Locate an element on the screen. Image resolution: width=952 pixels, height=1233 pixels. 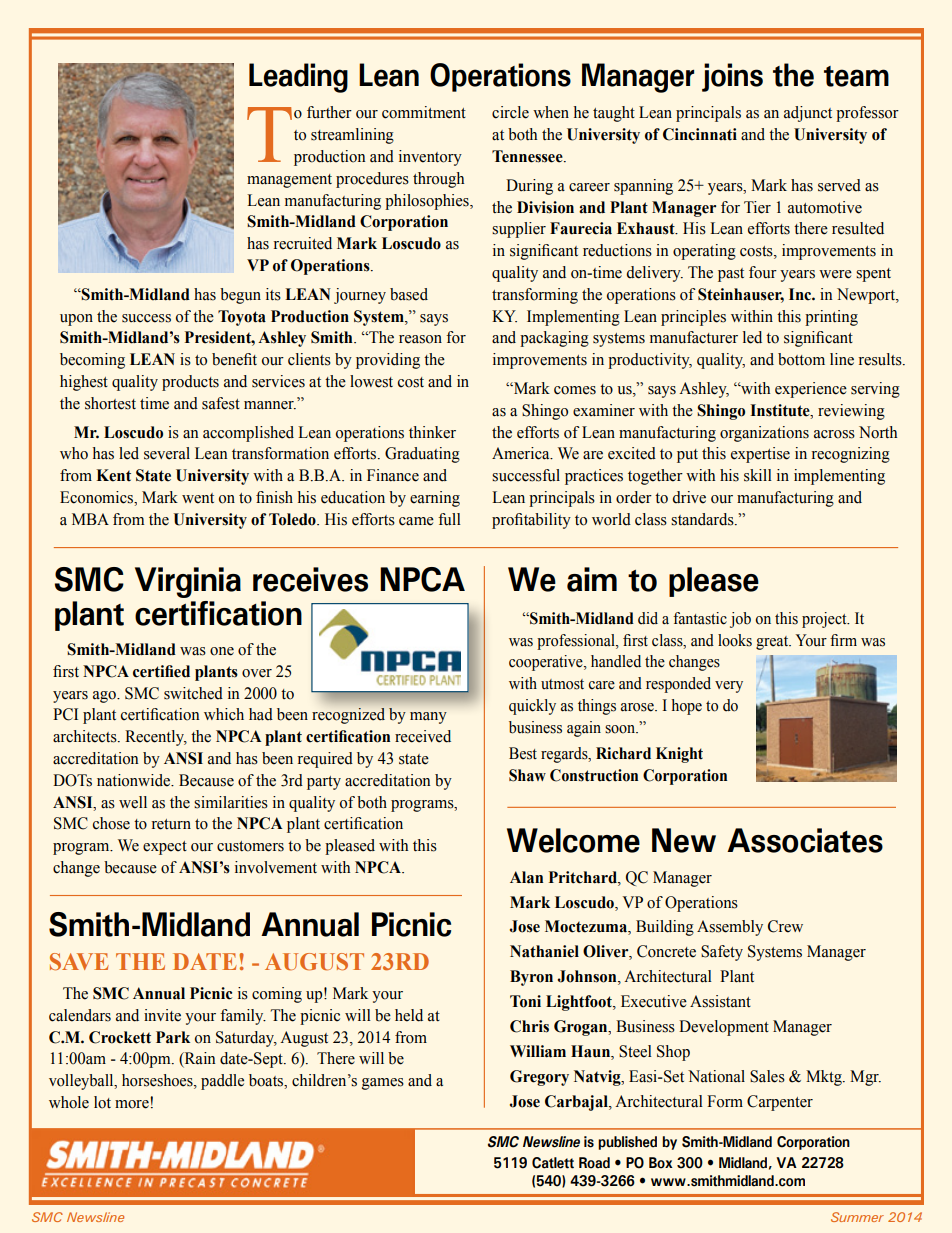
circle is located at coordinates (510, 112).
